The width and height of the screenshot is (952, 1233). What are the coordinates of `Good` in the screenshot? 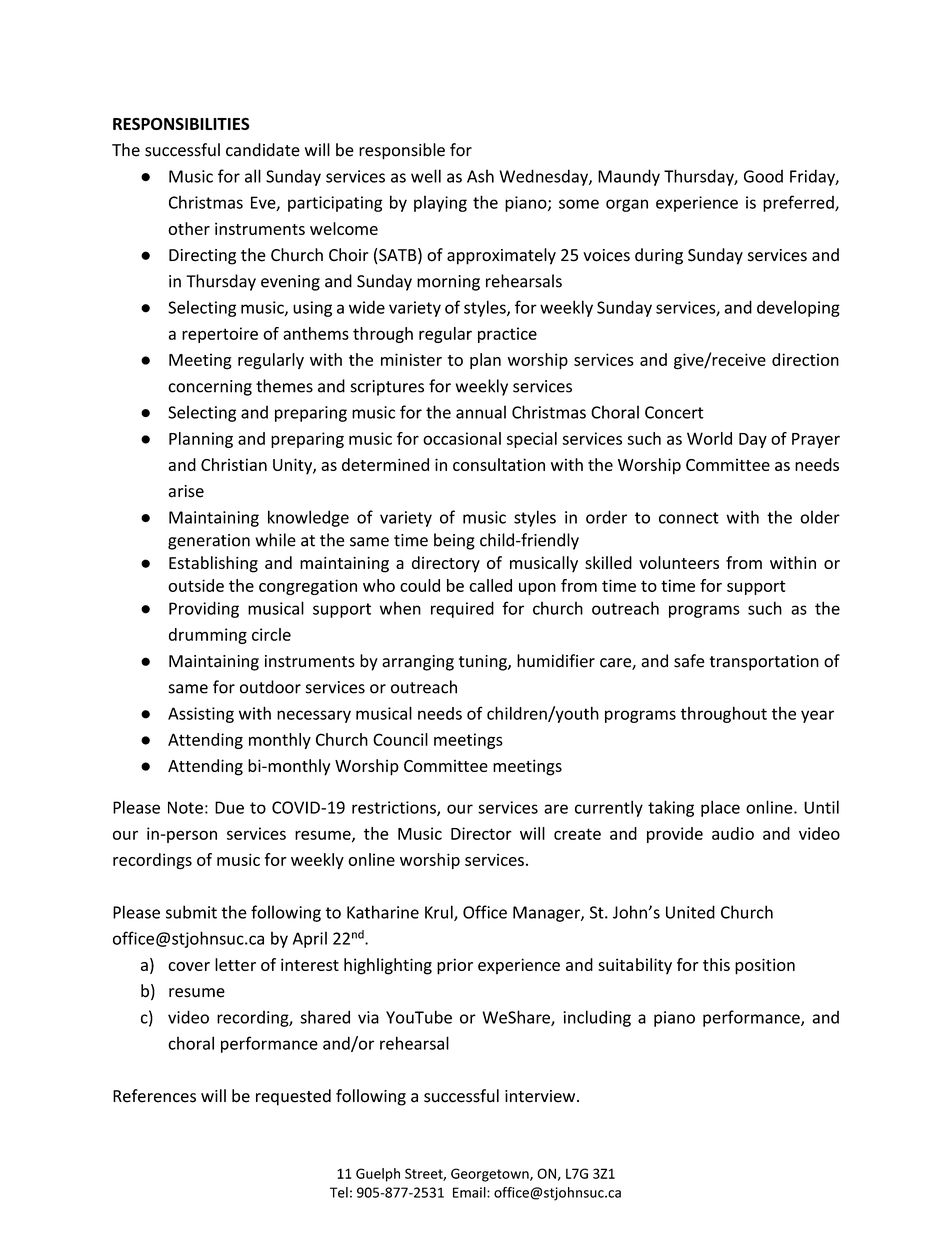 It's located at (763, 176).
